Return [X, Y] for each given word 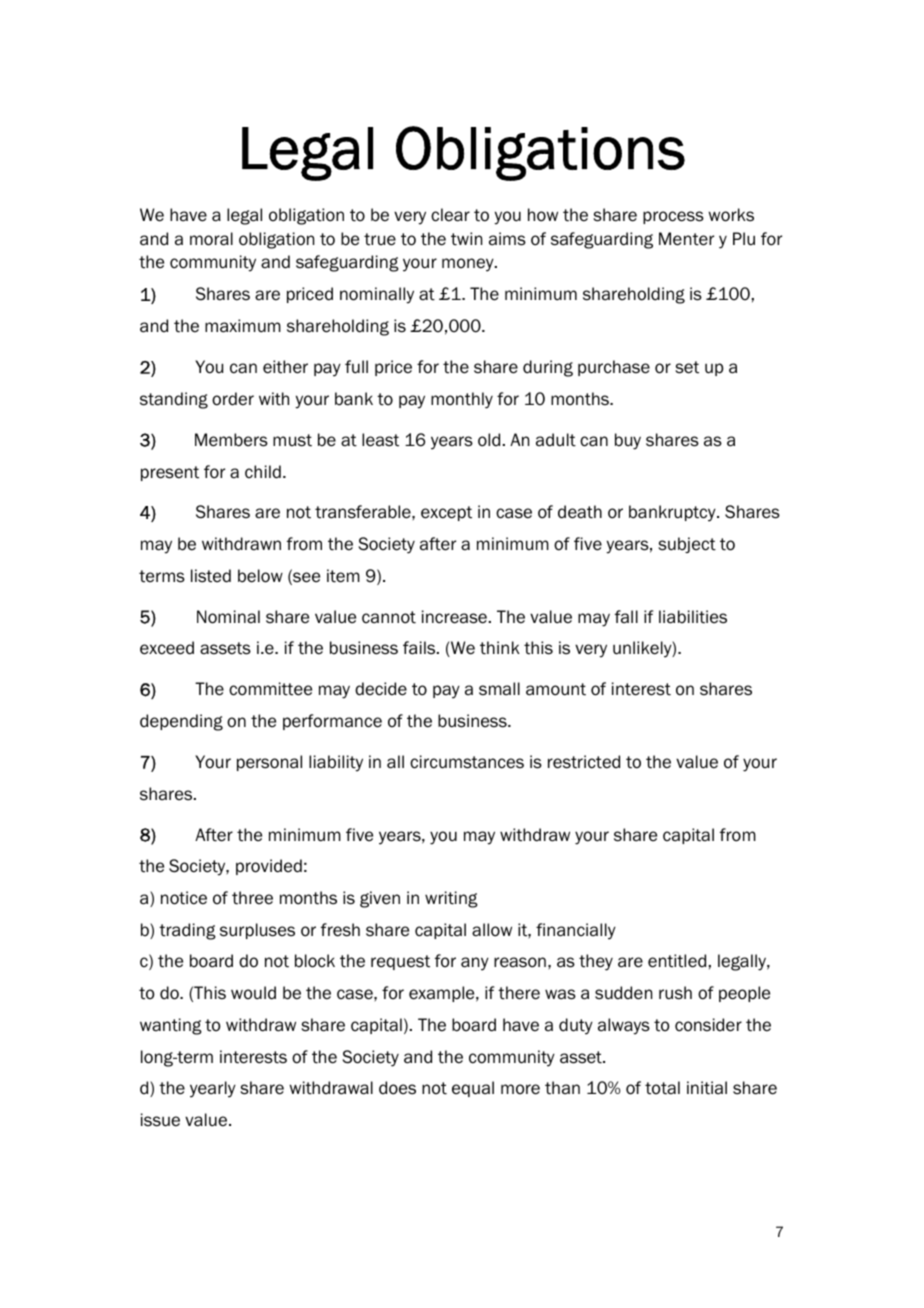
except [446, 513]
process [673, 217]
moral [211, 239]
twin [466, 239]
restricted [584, 762]
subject [687, 545]
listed [211, 576]
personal [269, 763]
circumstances [467, 762]
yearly [213, 1089]
